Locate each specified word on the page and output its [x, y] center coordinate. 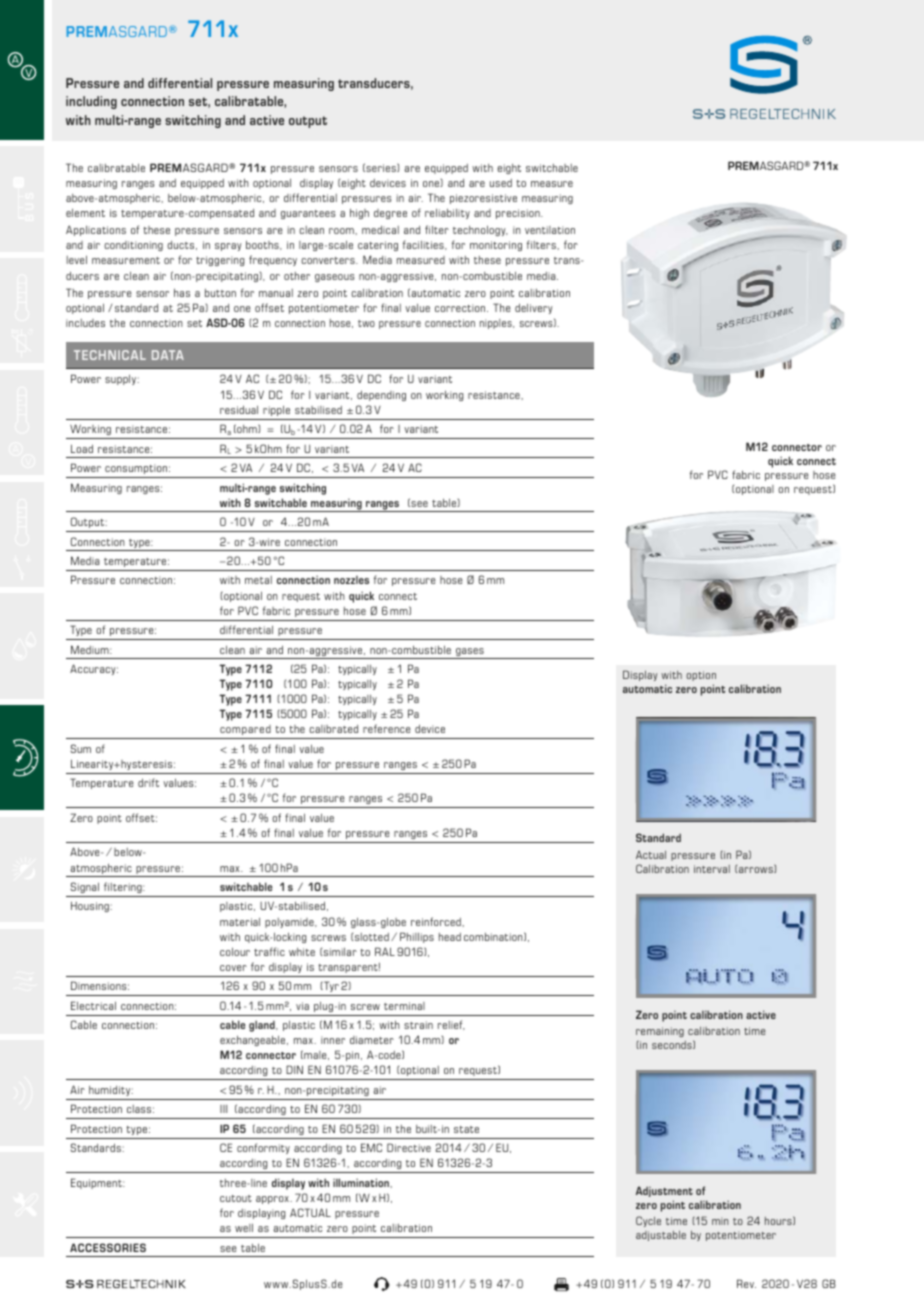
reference [387, 728]
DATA [168, 355]
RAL [385, 951]
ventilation [550, 230]
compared [245, 730]
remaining [660, 1032]
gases [470, 653]
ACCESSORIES [108, 1247]
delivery [534, 309]
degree [390, 214]
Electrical [93, 1005]
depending [381, 396]
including [91, 102]
